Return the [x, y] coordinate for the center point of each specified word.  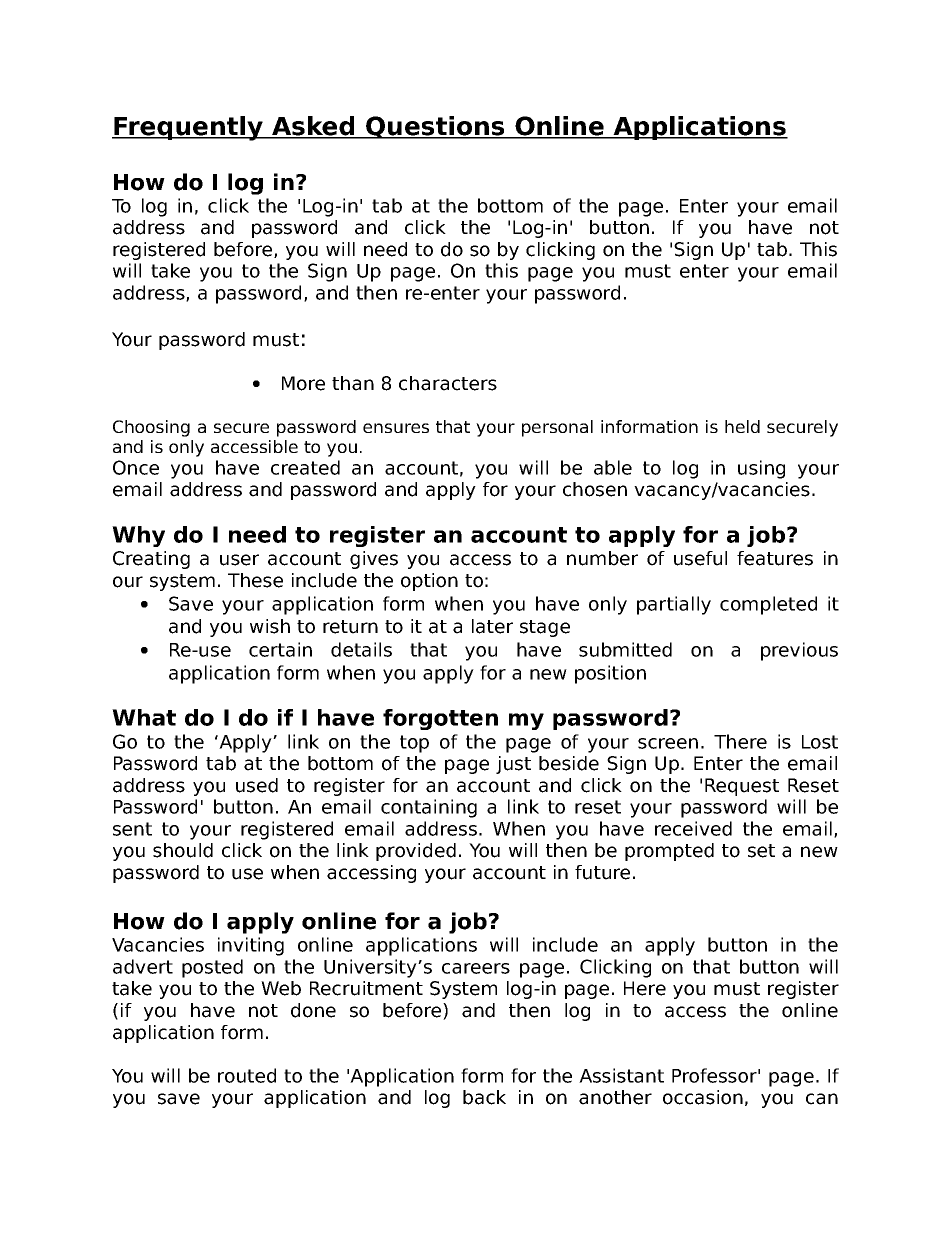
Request [742, 787]
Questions [435, 127]
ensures [396, 428]
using [761, 469]
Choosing [151, 428]
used [257, 785]
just [513, 765]
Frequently [188, 128]
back [484, 1097]
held [742, 426]
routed [247, 1075]
